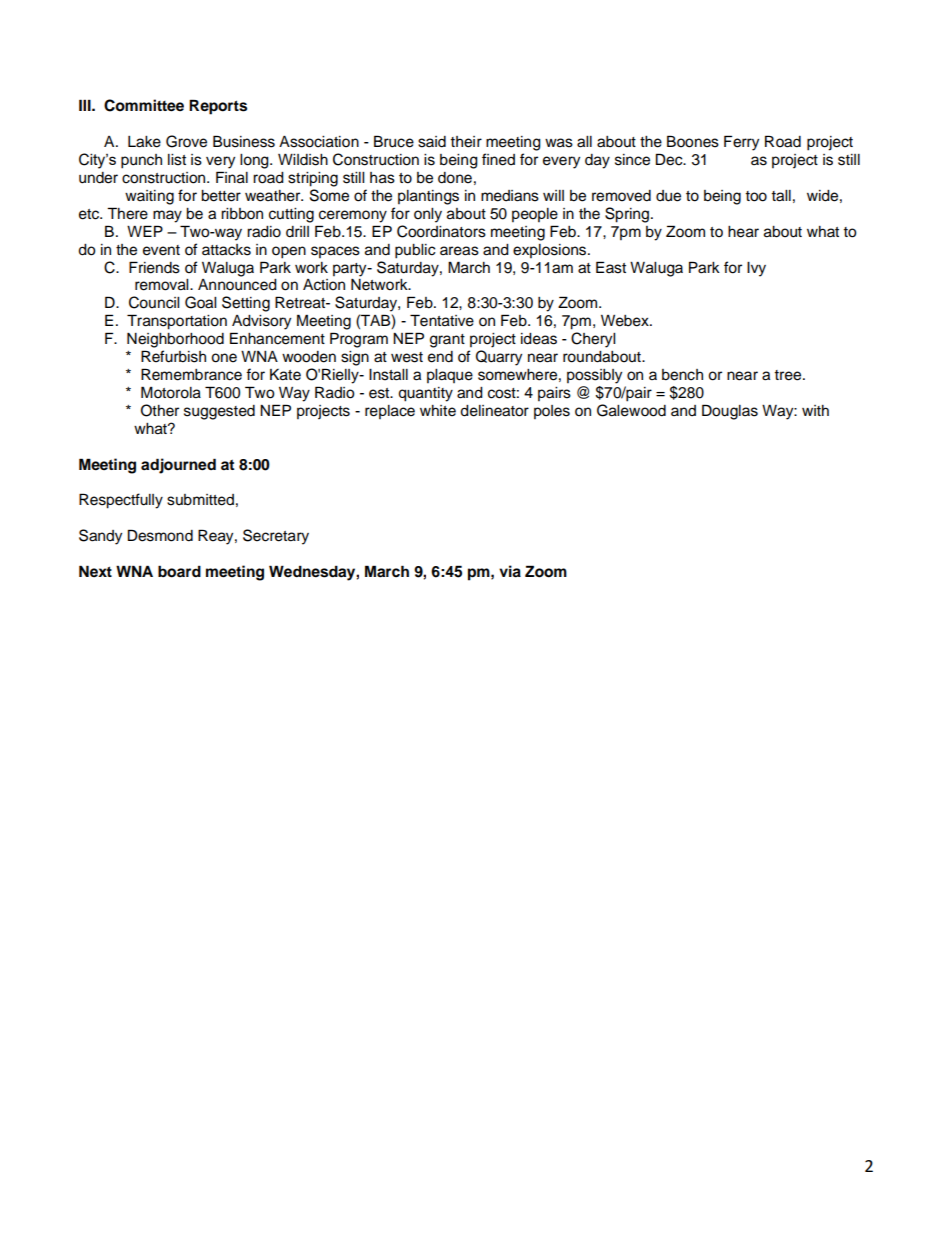 Image resolution: width=952 pixels, height=1233 pixels. What do you see at coordinates (179, 571) in the screenshot?
I see `board` at bounding box center [179, 571].
